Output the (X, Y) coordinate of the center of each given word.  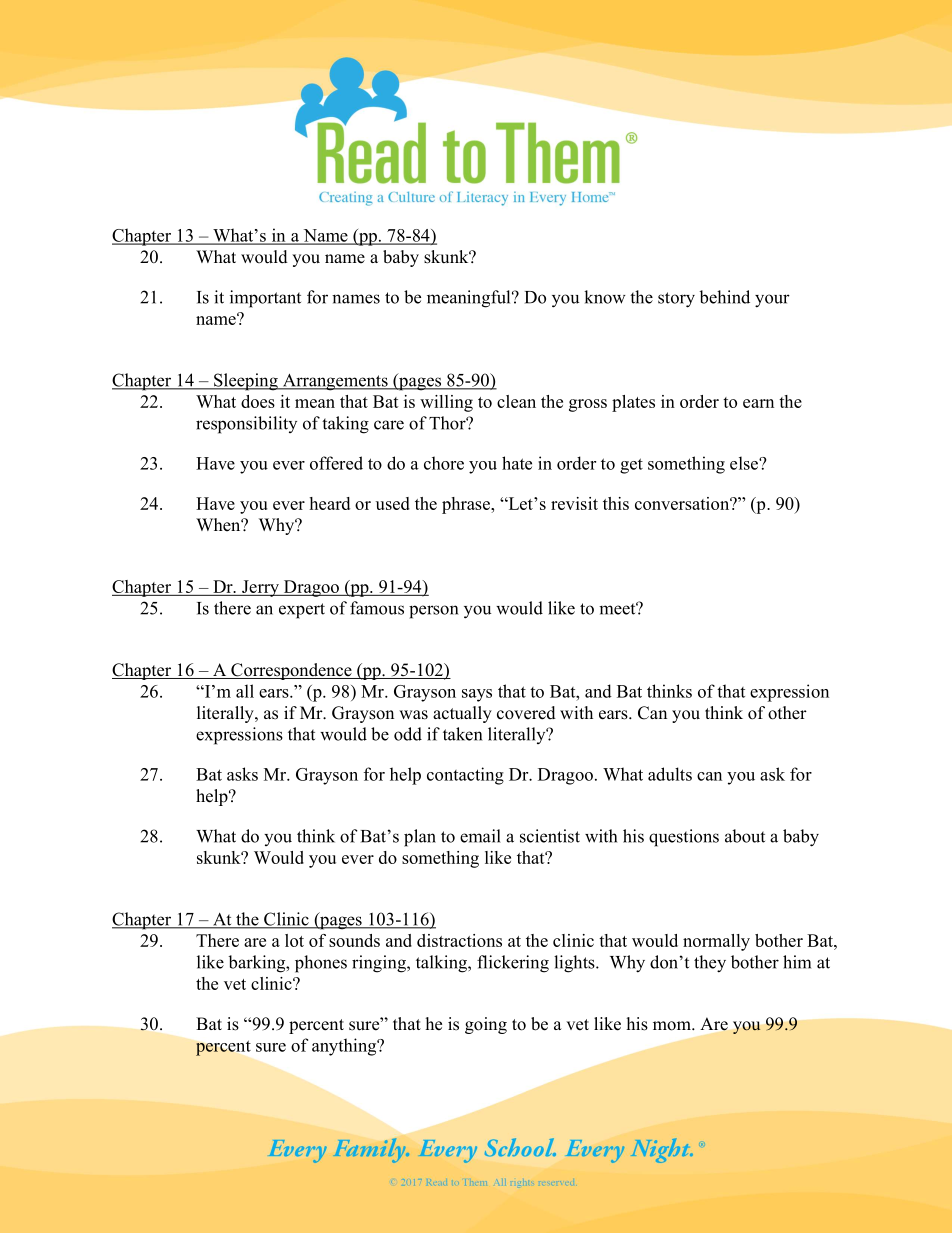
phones (321, 964)
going (486, 1025)
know (605, 297)
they (710, 964)
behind (724, 297)
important (265, 299)
